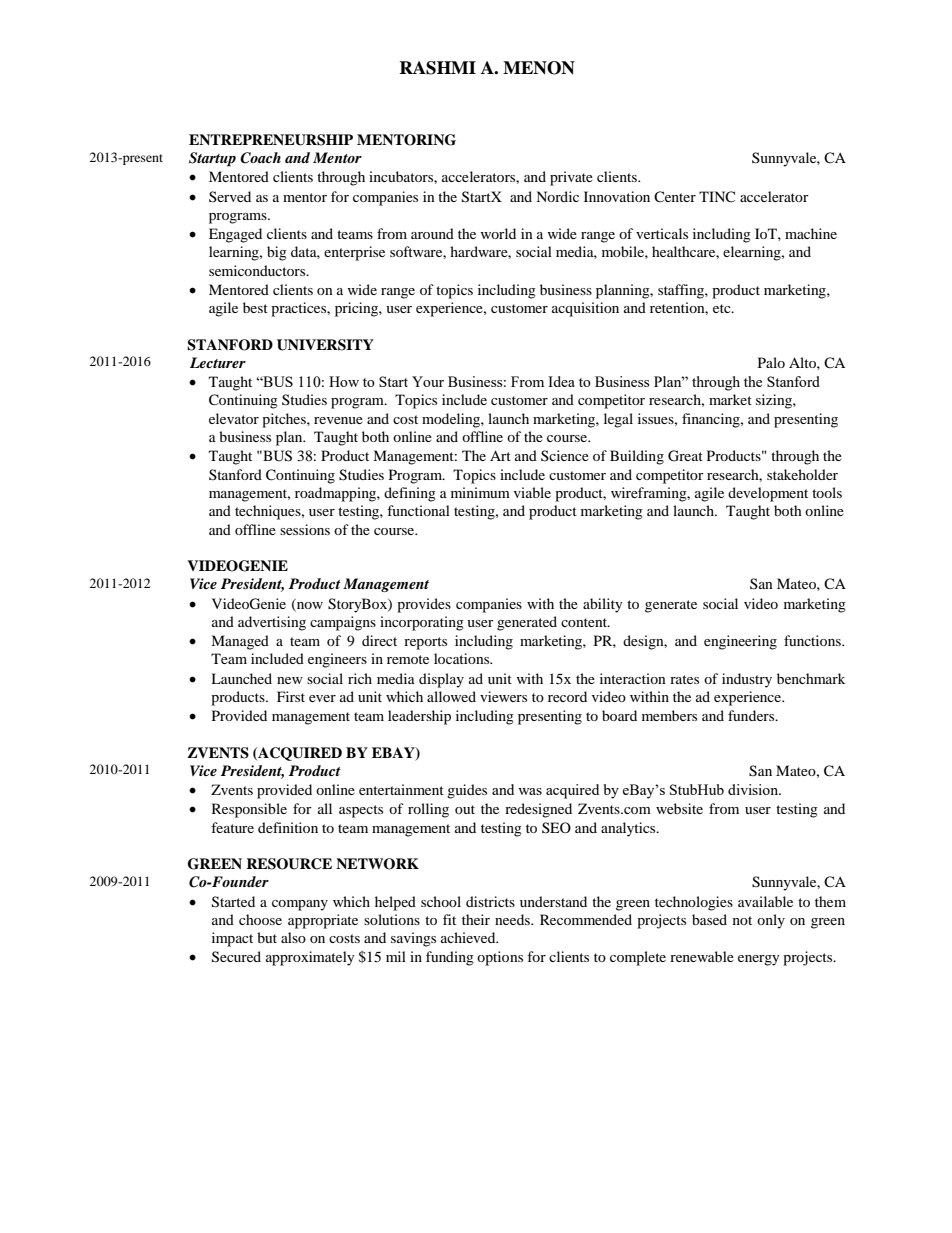  Describe the element at coordinates (513, 919) in the screenshot. I see `needs` at that location.
